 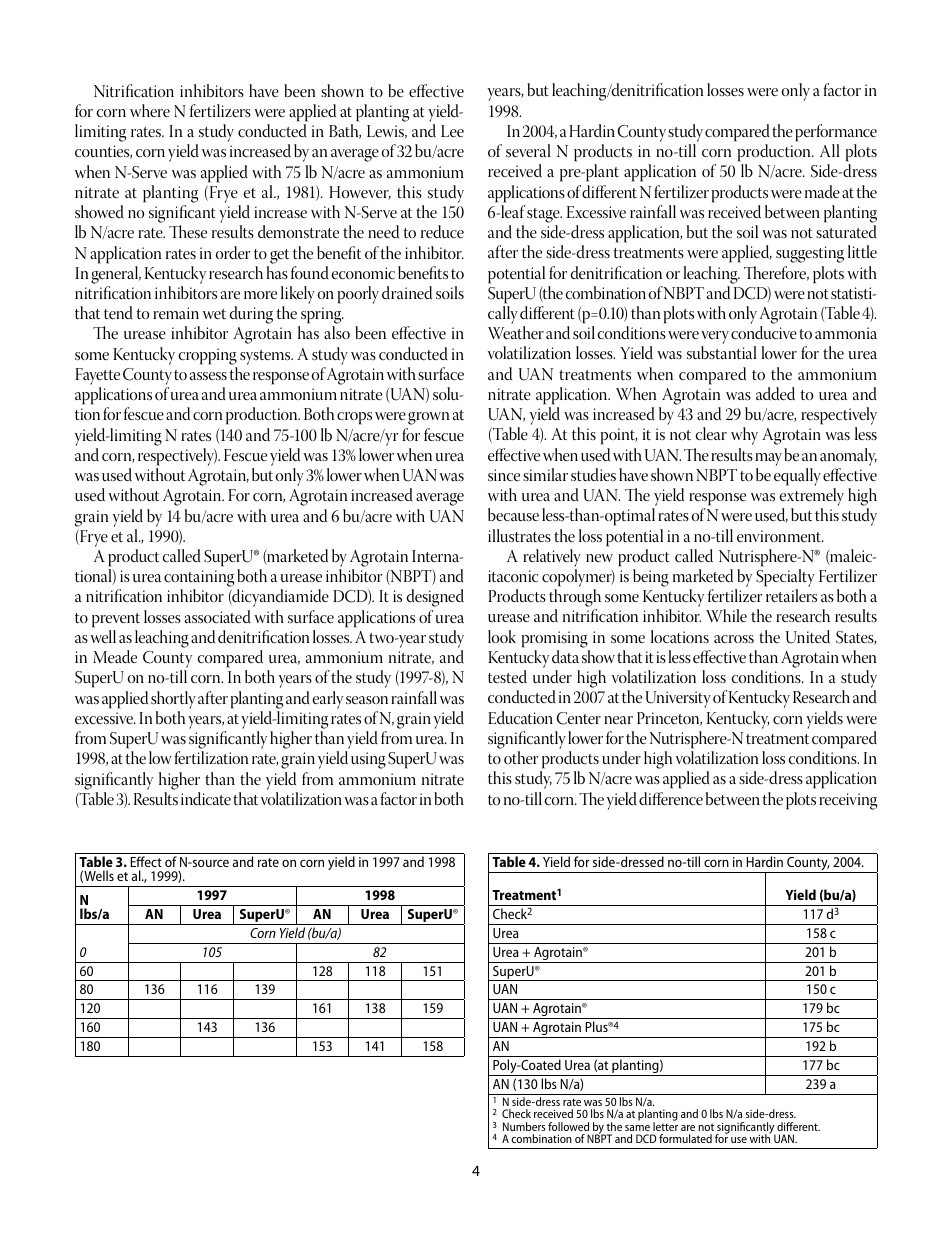 What do you see at coordinates (685, 1138) in the document?
I see `formulated` at bounding box center [685, 1138].
